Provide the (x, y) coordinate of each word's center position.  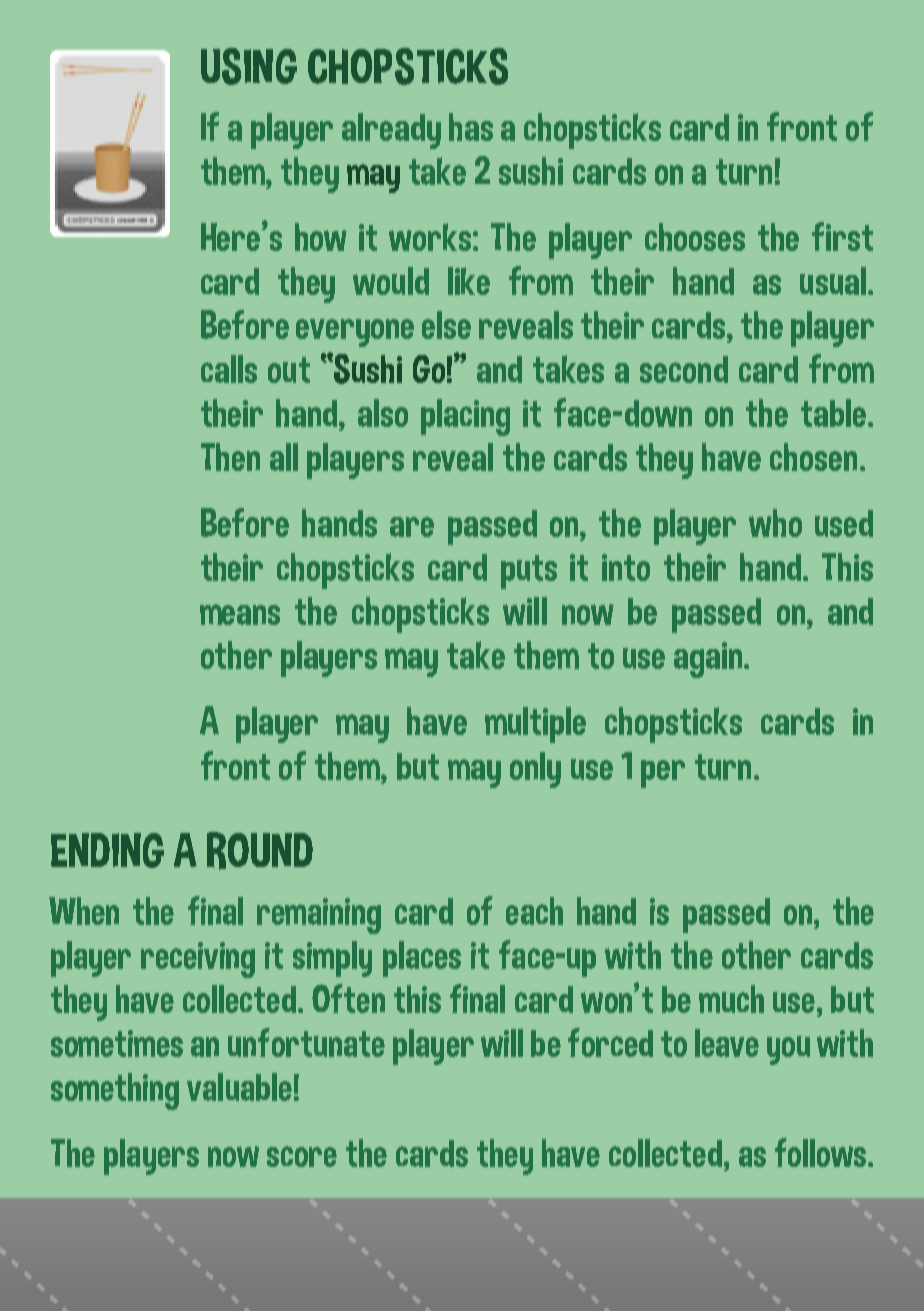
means (240, 614)
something (115, 1091)
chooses (695, 237)
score (302, 1156)
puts (529, 572)
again (709, 660)
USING (249, 66)
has (471, 127)
